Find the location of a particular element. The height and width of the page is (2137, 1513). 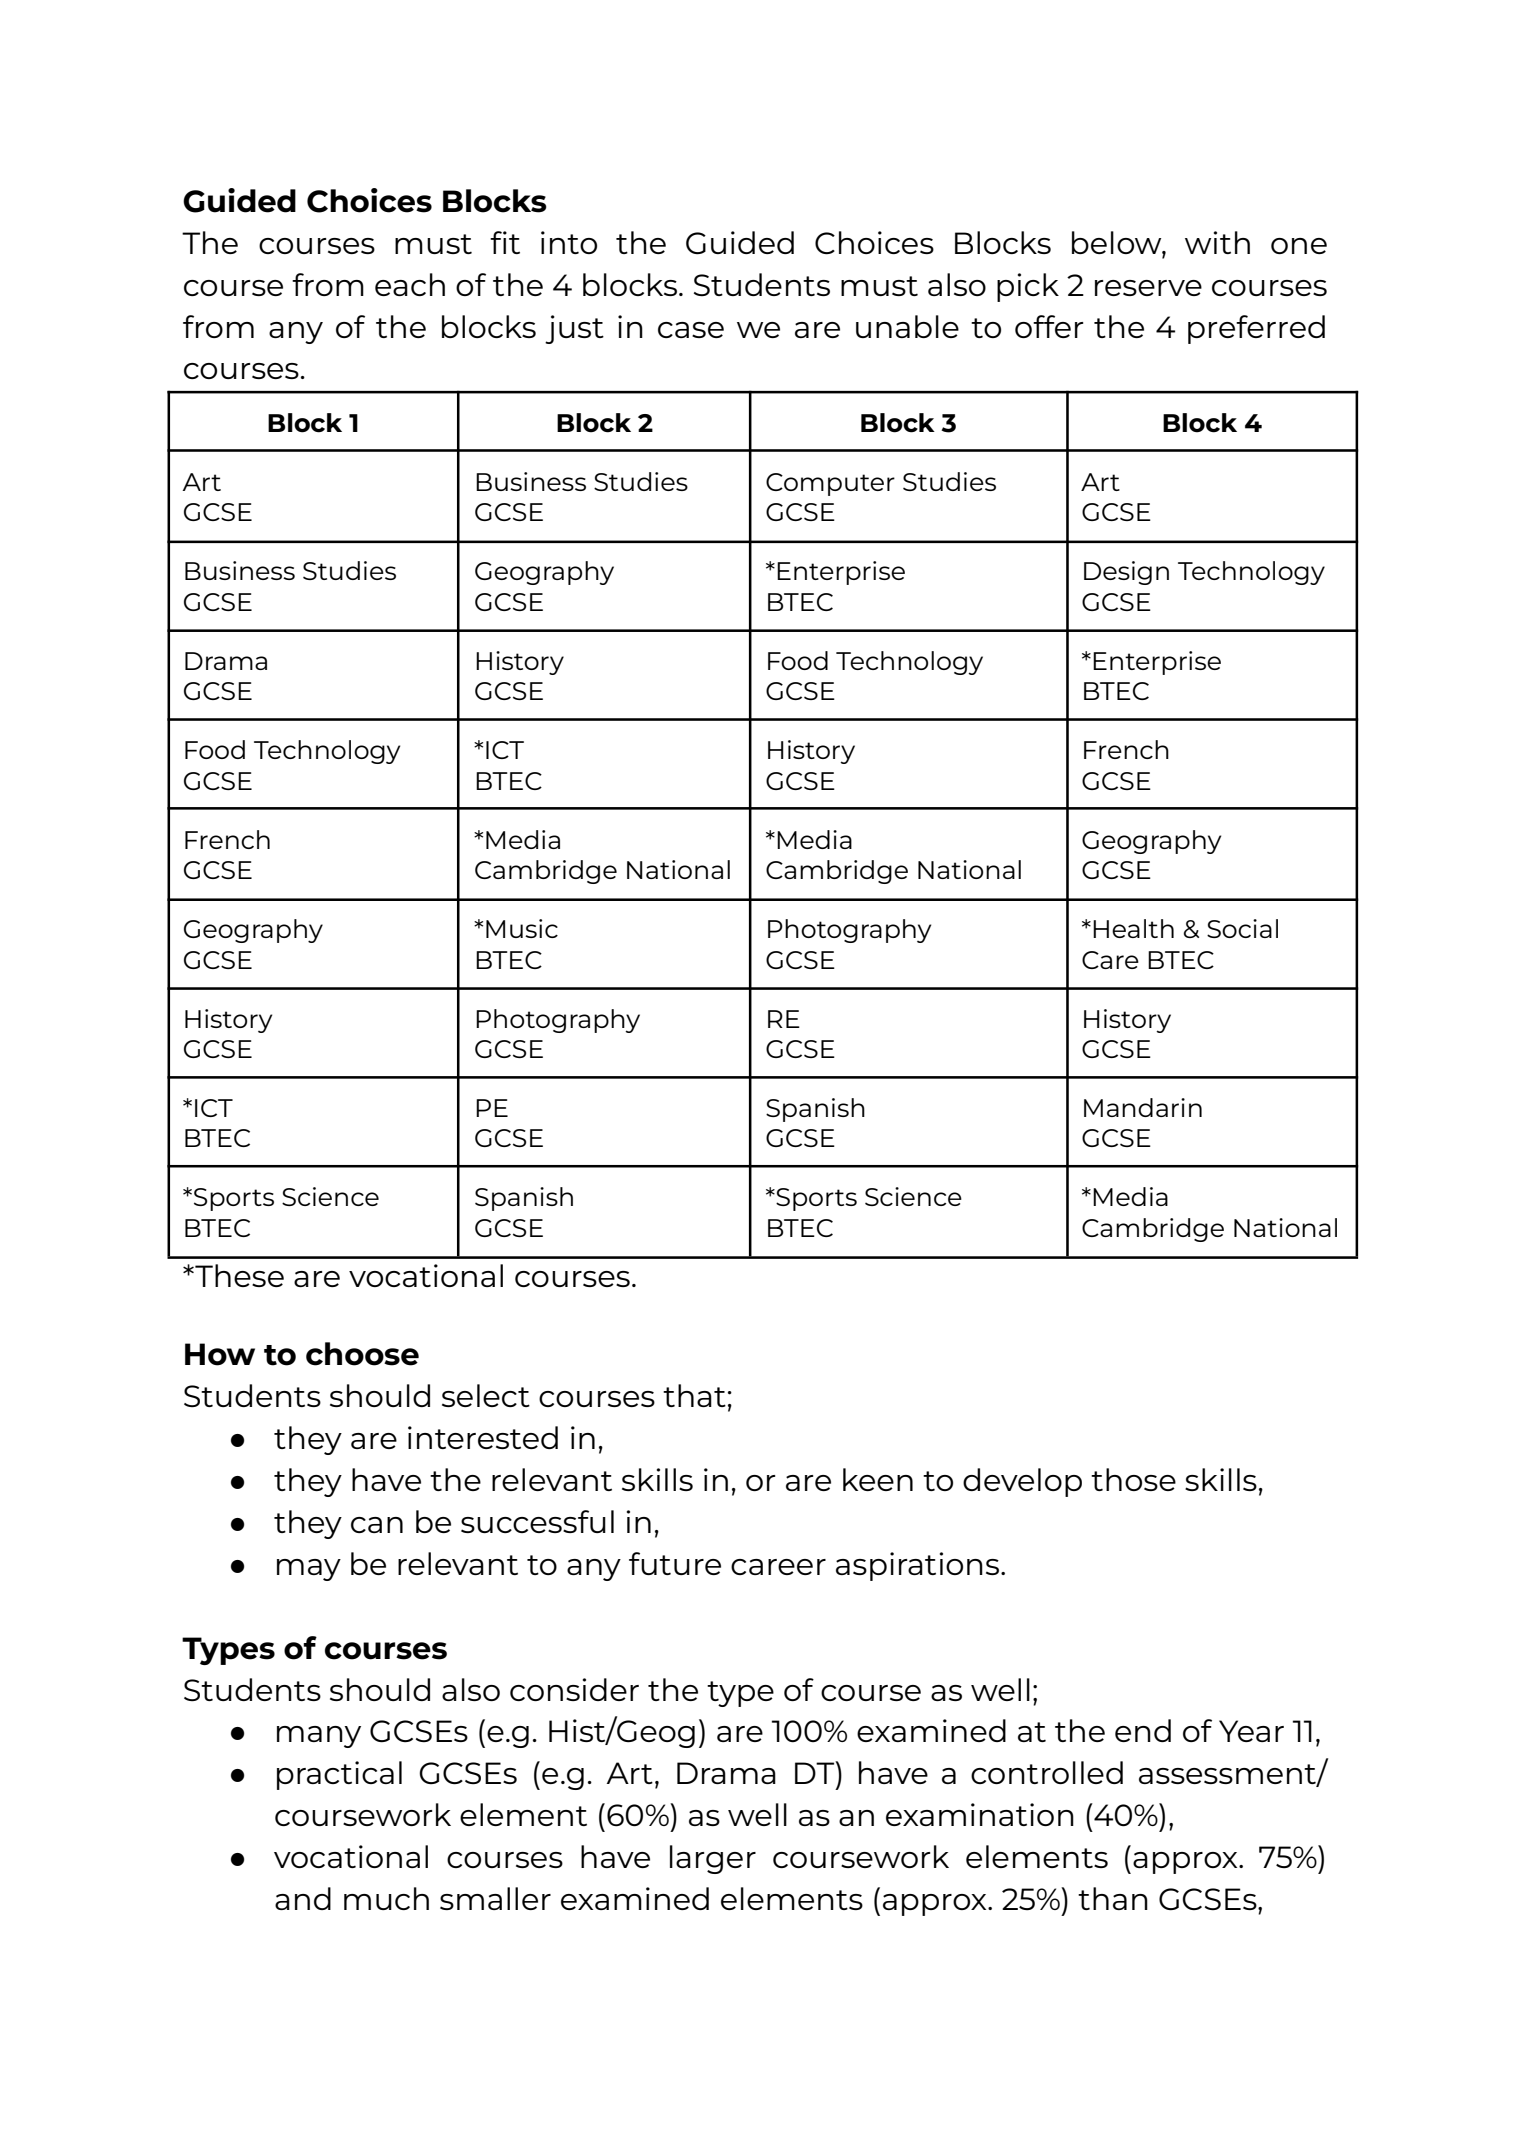

can is located at coordinates (377, 1525).
